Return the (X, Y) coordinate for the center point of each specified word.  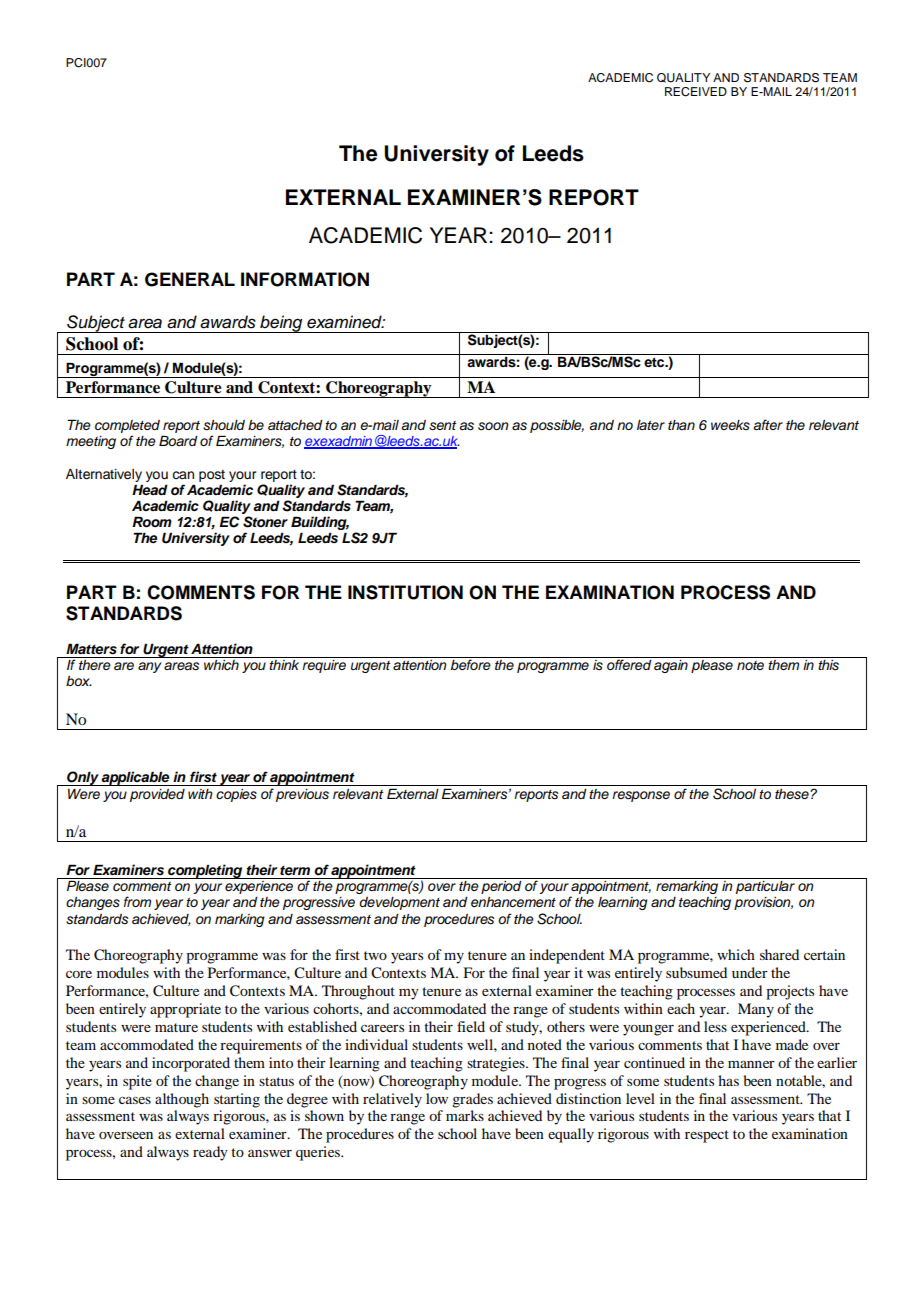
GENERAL (190, 279)
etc (655, 362)
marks (465, 1115)
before (471, 664)
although (182, 1100)
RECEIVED (696, 92)
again (671, 666)
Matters (91, 648)
